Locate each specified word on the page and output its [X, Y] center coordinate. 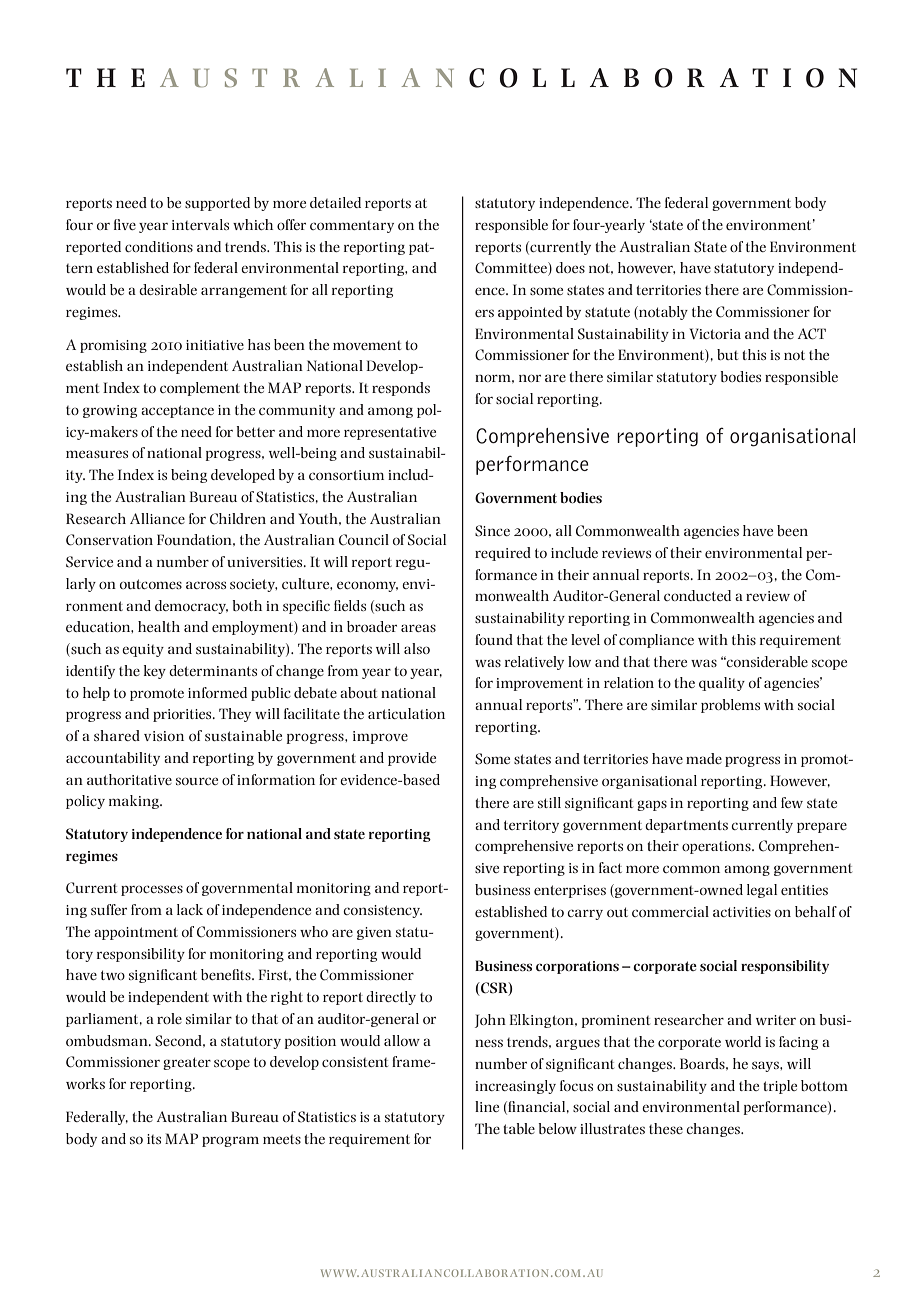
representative [390, 433]
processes [152, 890]
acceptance [177, 411]
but [727, 354]
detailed [335, 202]
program [230, 1141]
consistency [382, 911]
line [487, 1106]
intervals [200, 224]
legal [762, 891]
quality [722, 684]
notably [662, 313]
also [417, 648]
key [155, 672]
